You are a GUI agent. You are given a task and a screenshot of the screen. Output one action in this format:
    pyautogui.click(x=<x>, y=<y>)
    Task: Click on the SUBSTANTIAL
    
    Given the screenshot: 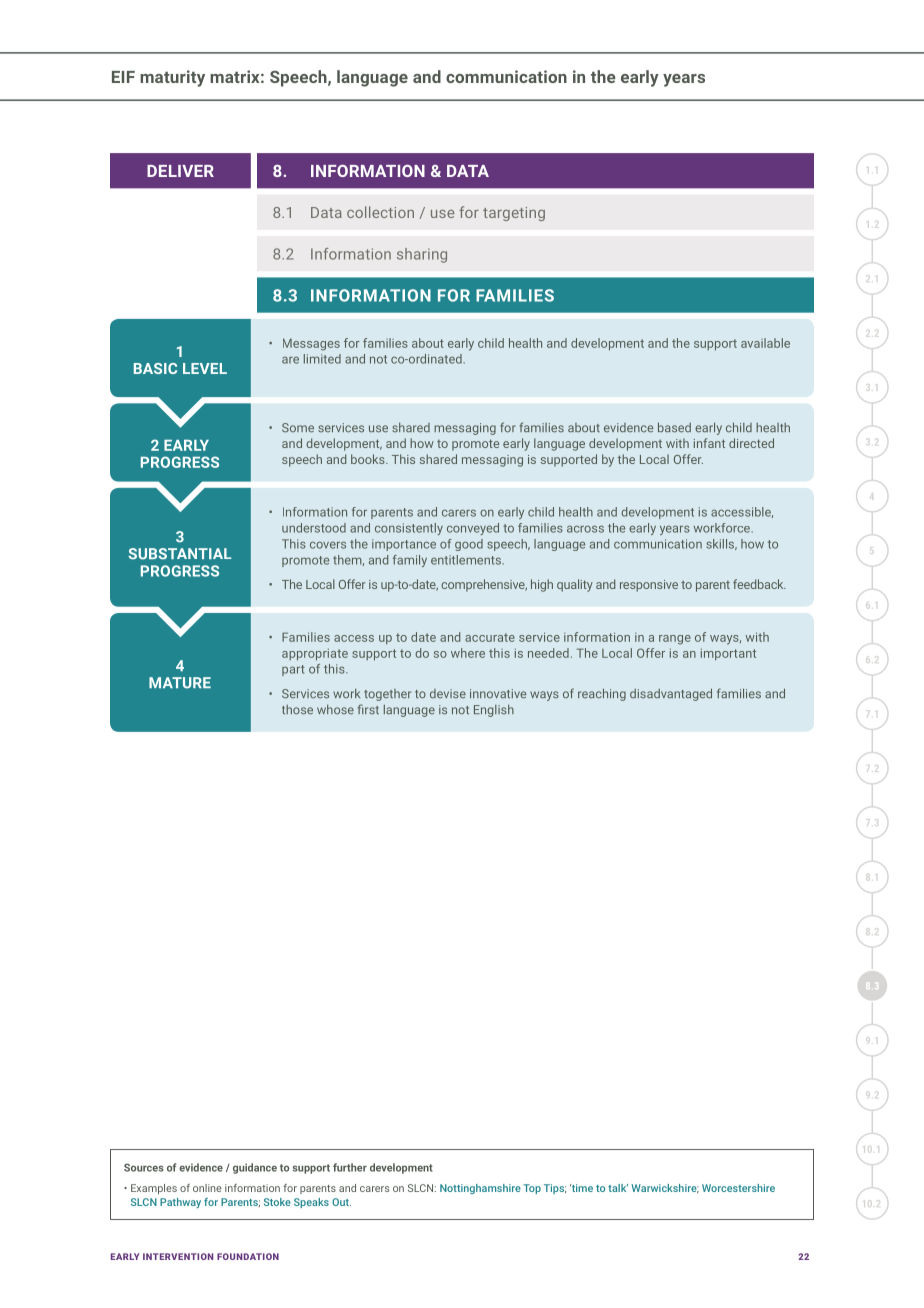 What is the action you would take?
    pyautogui.click(x=180, y=554)
